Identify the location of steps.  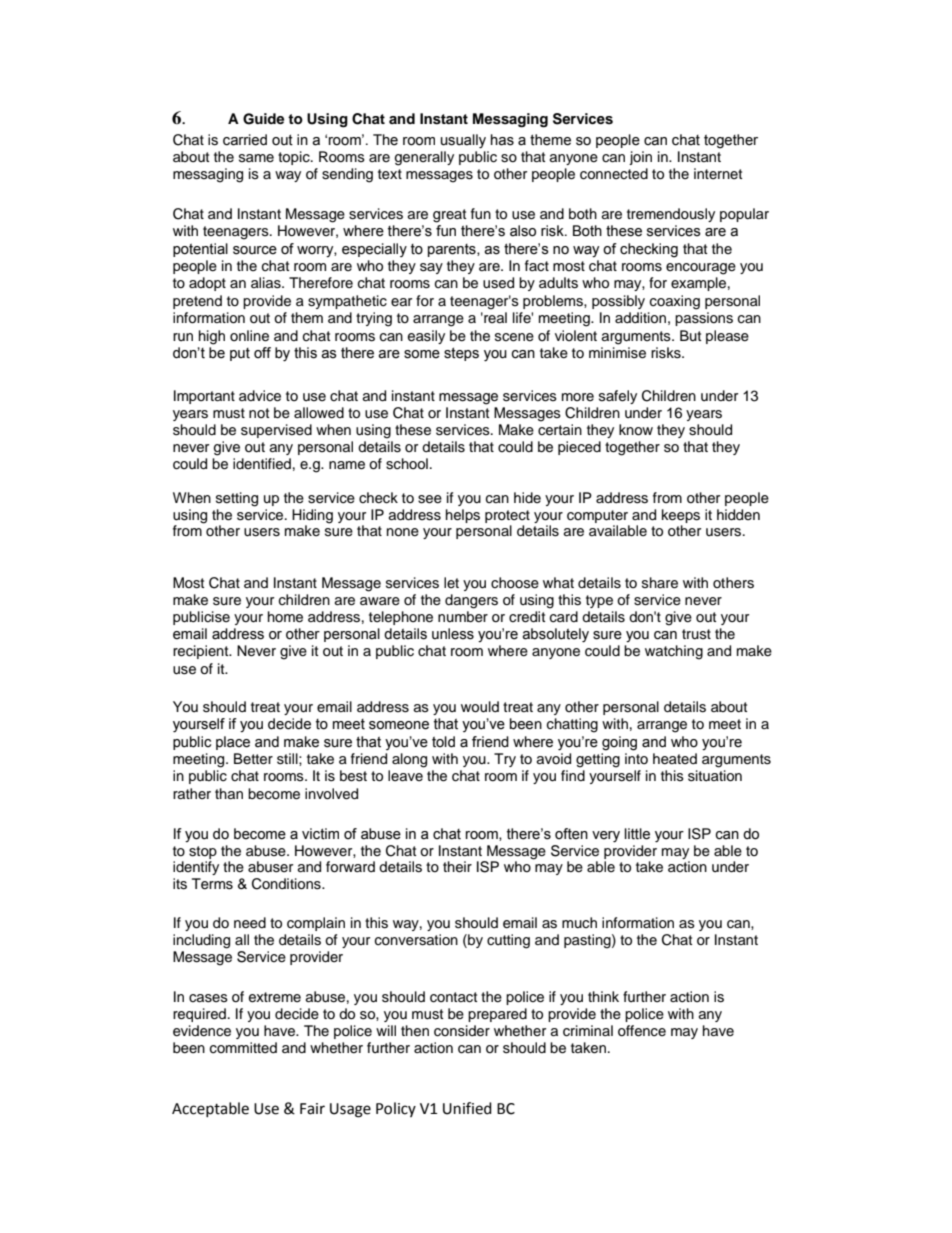
(461, 354).
